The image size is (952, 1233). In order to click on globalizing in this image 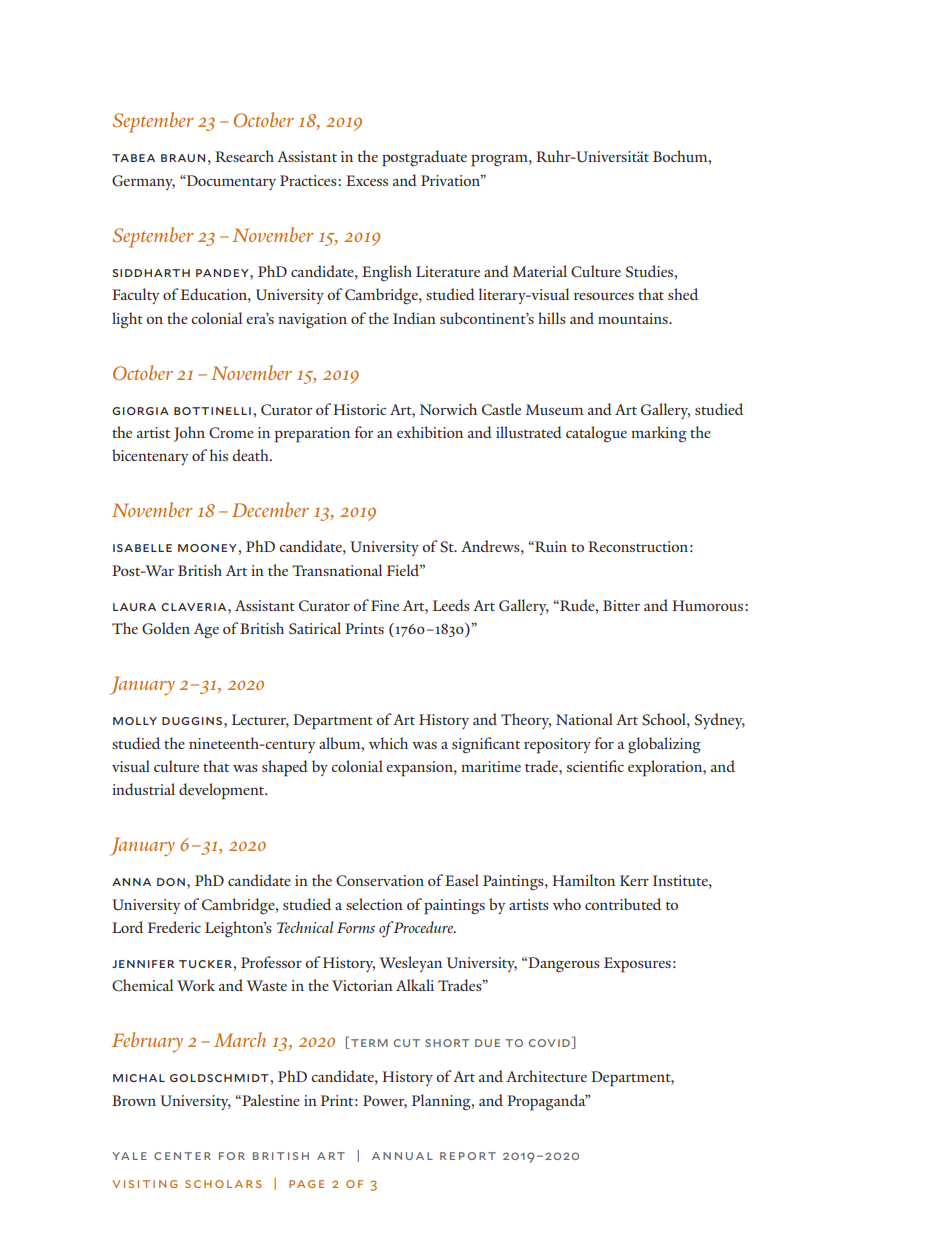, I will do `click(664, 745)`.
